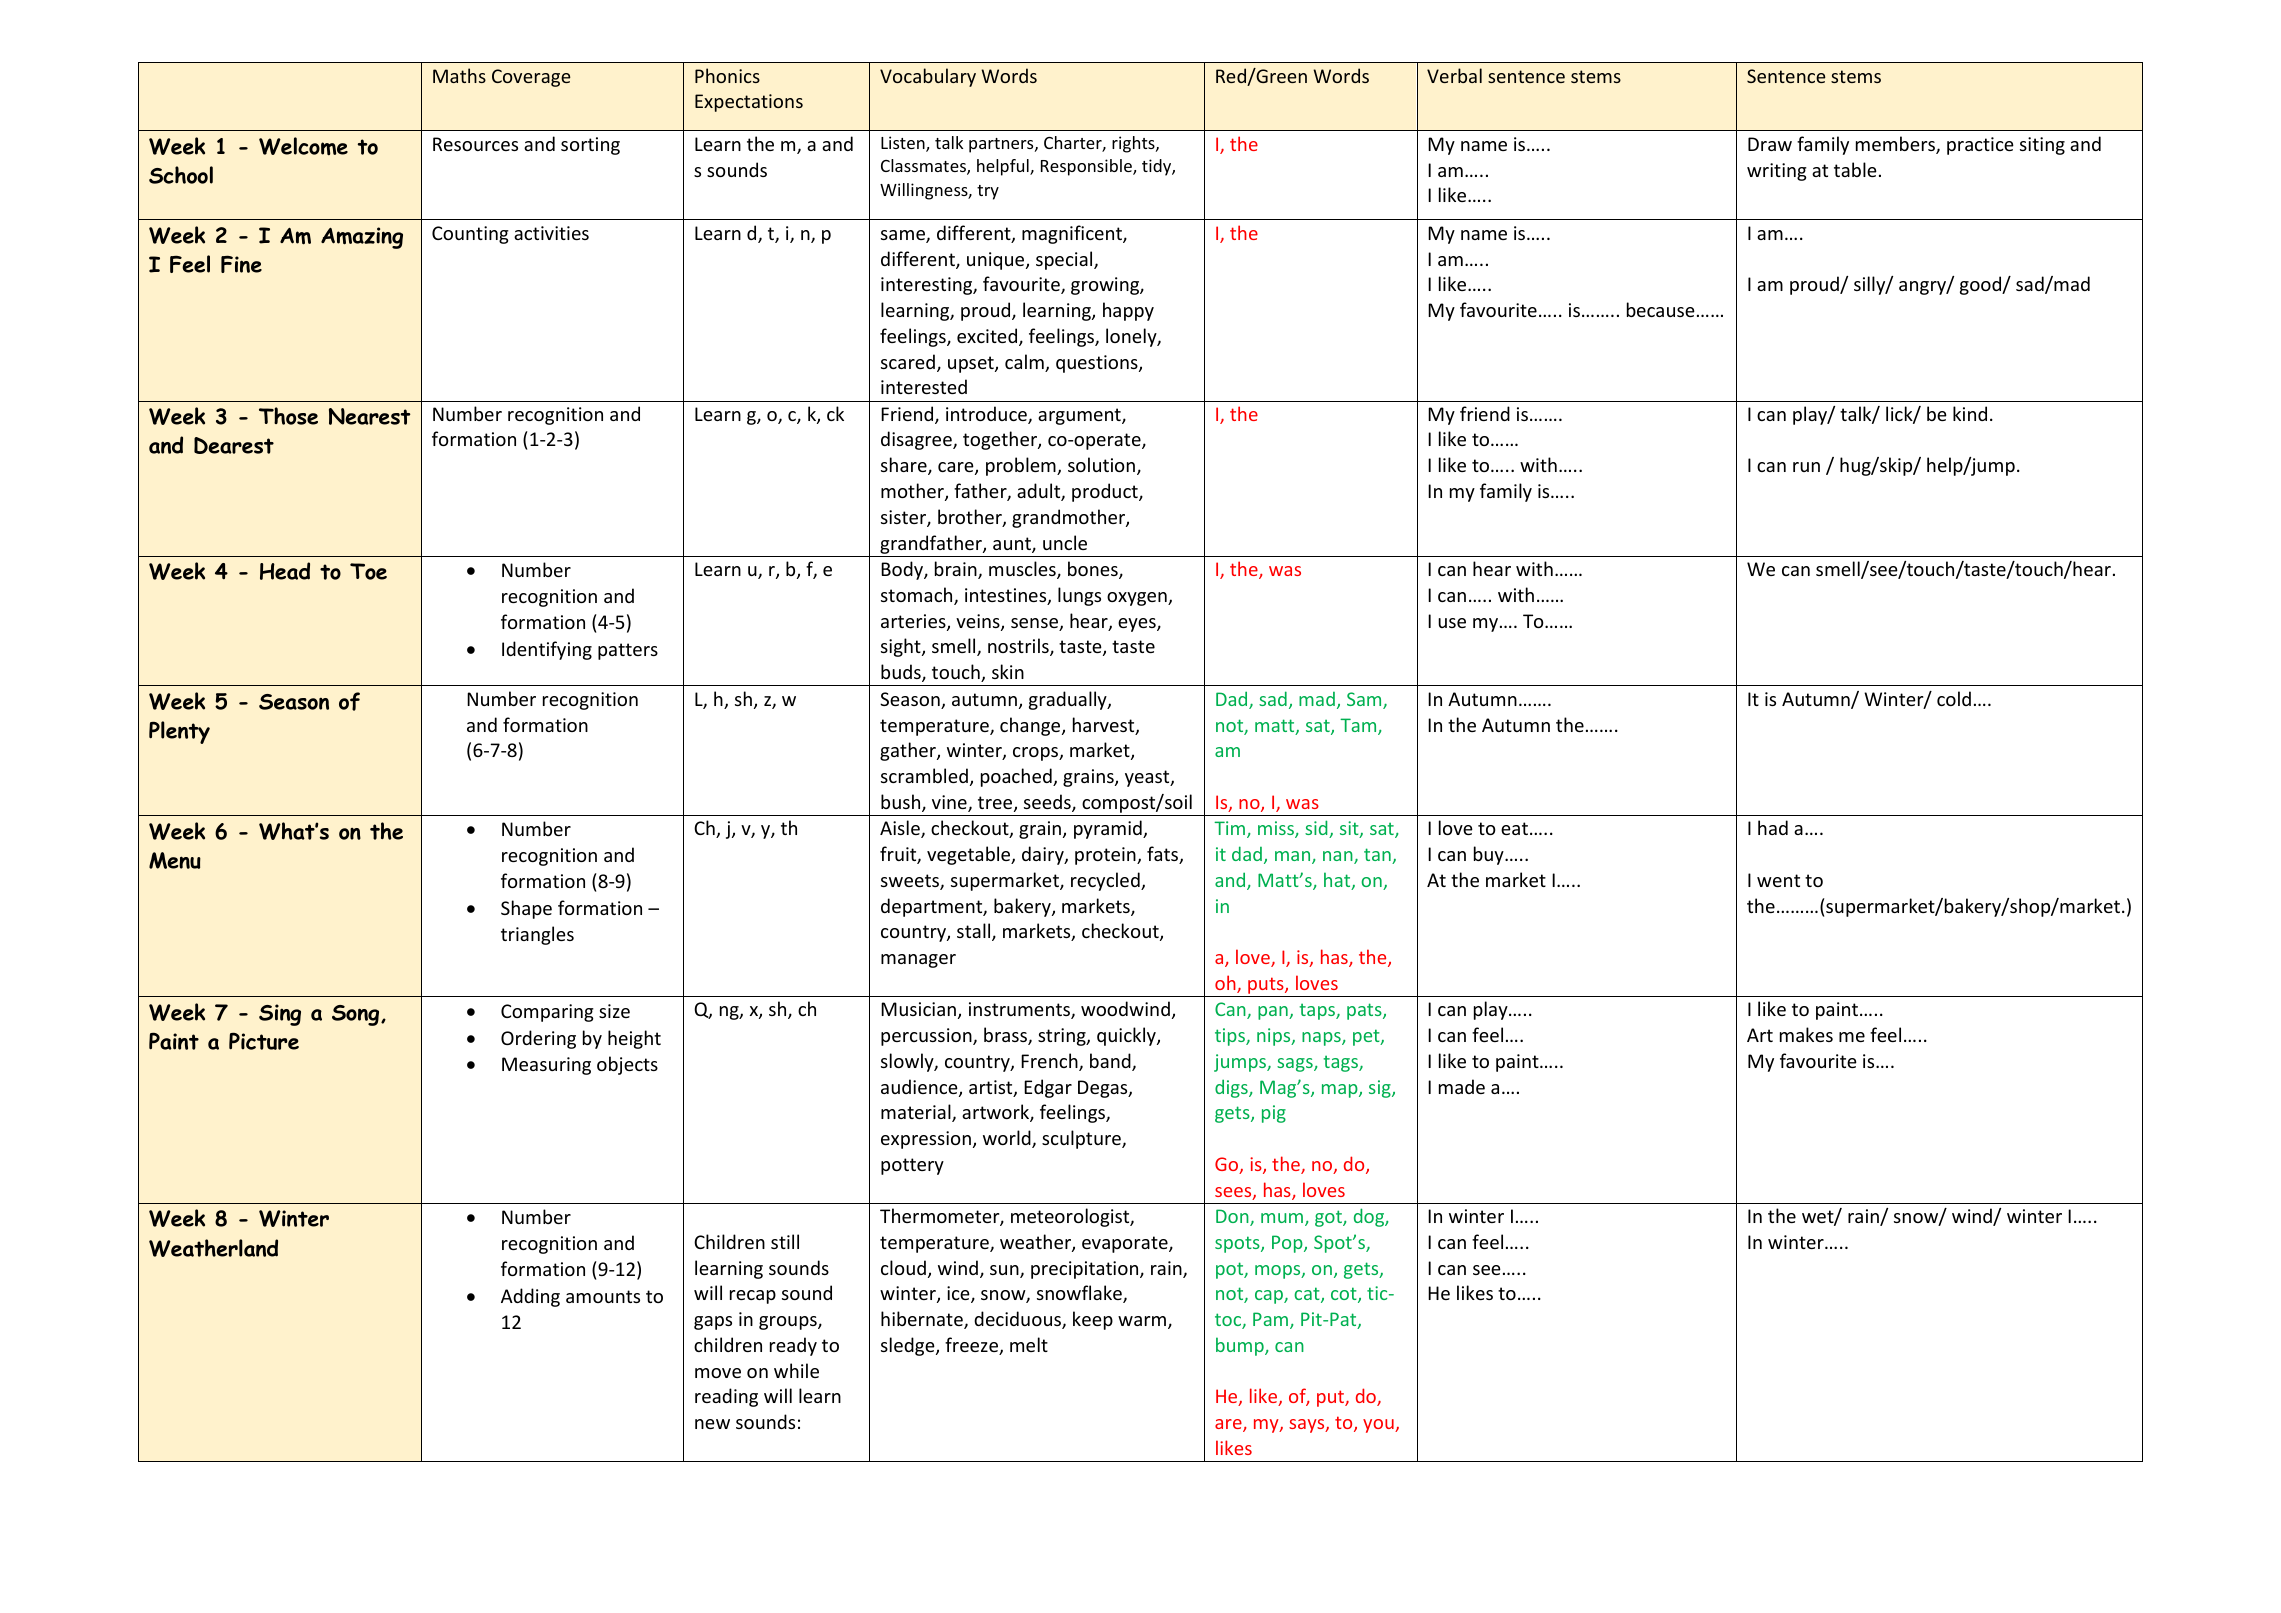  Describe the element at coordinates (1029, 1344) in the page. I see `melt` at that location.
